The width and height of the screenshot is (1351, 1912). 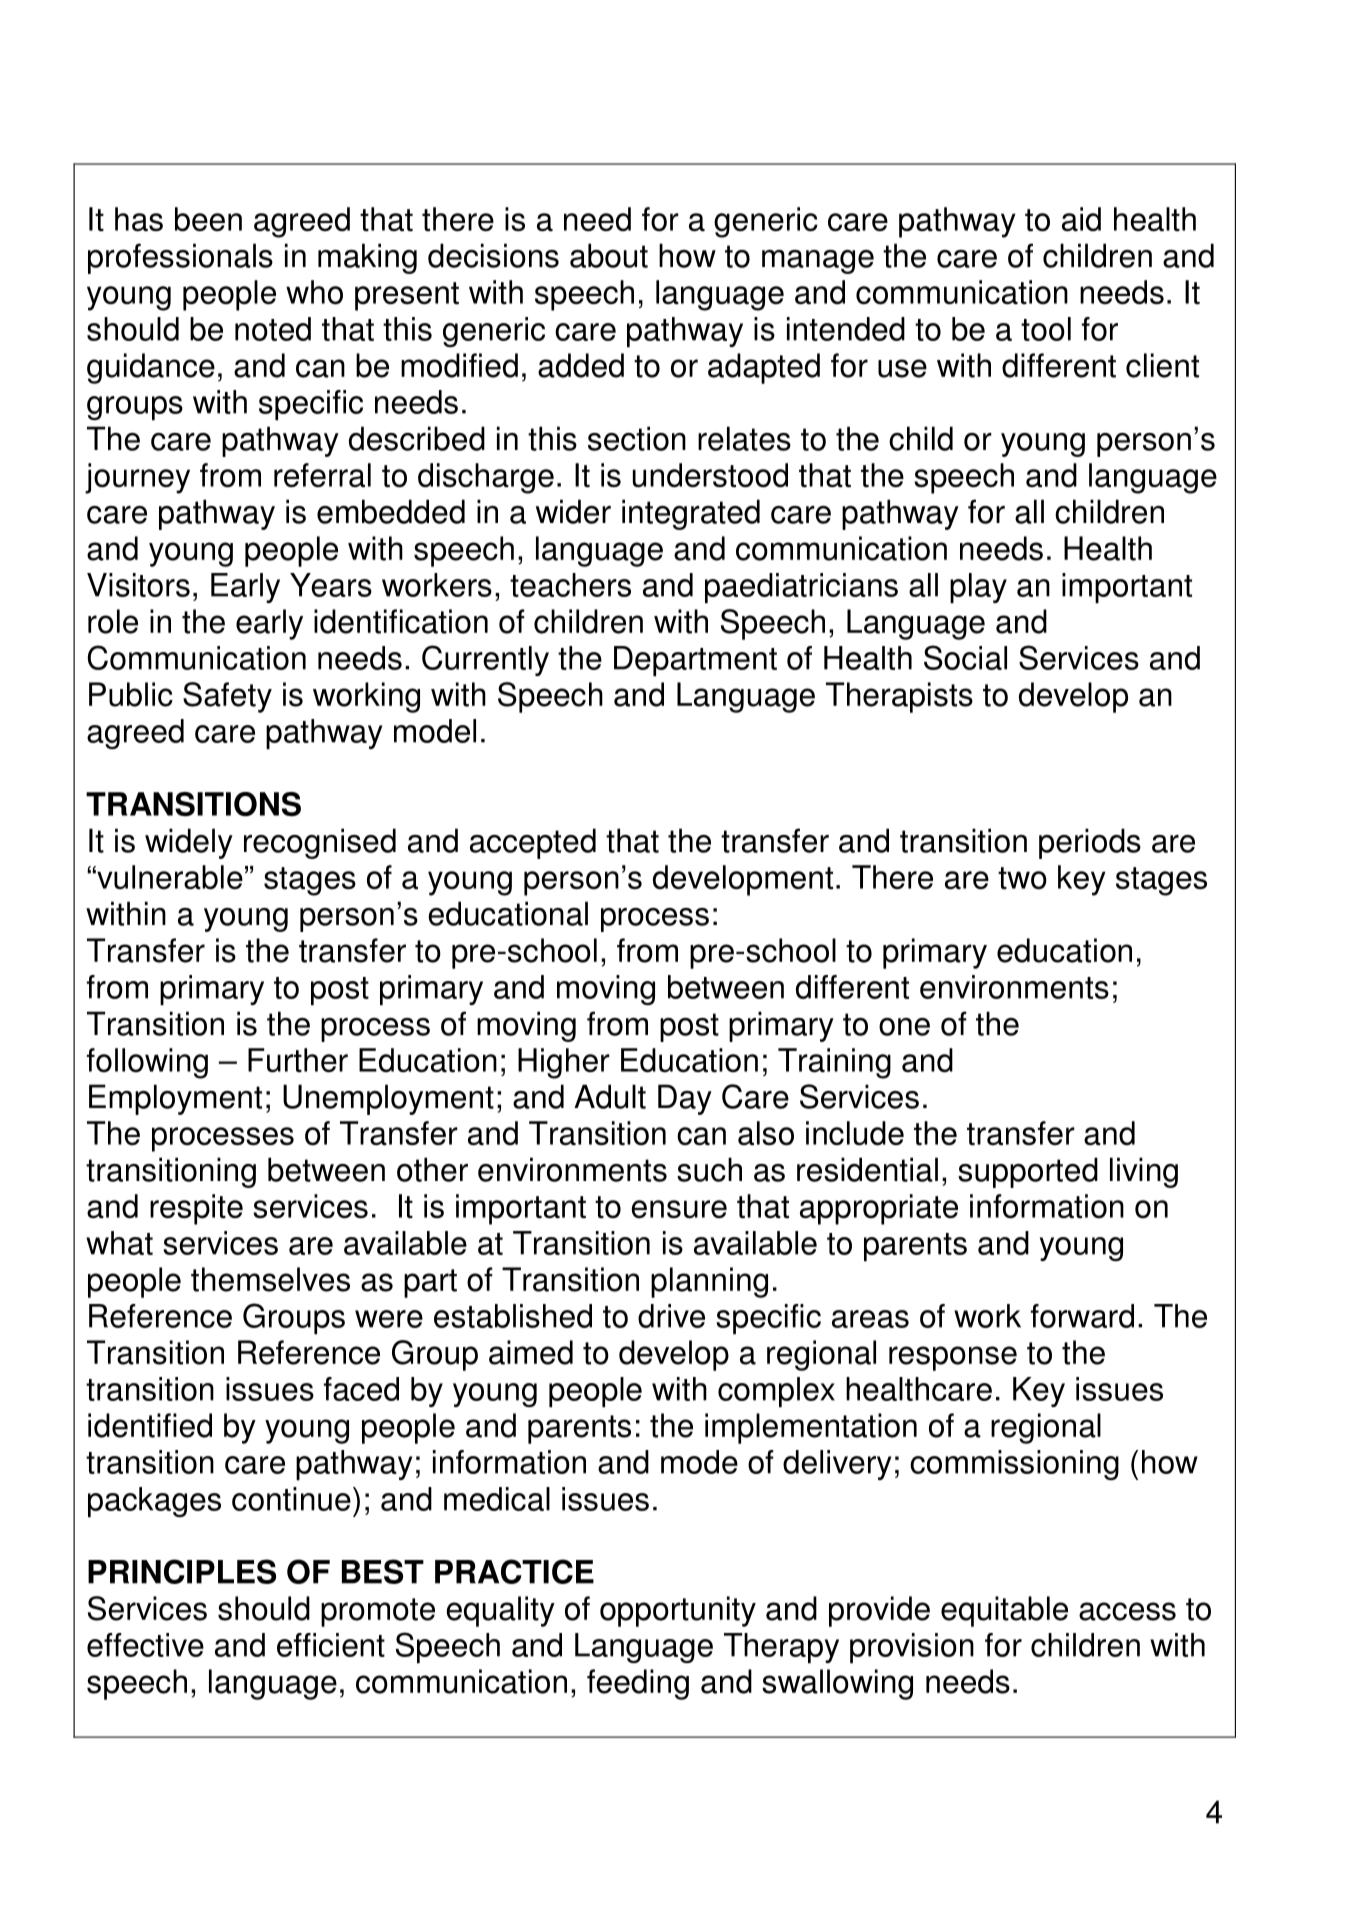 I want to click on integrated, so click(x=691, y=514).
